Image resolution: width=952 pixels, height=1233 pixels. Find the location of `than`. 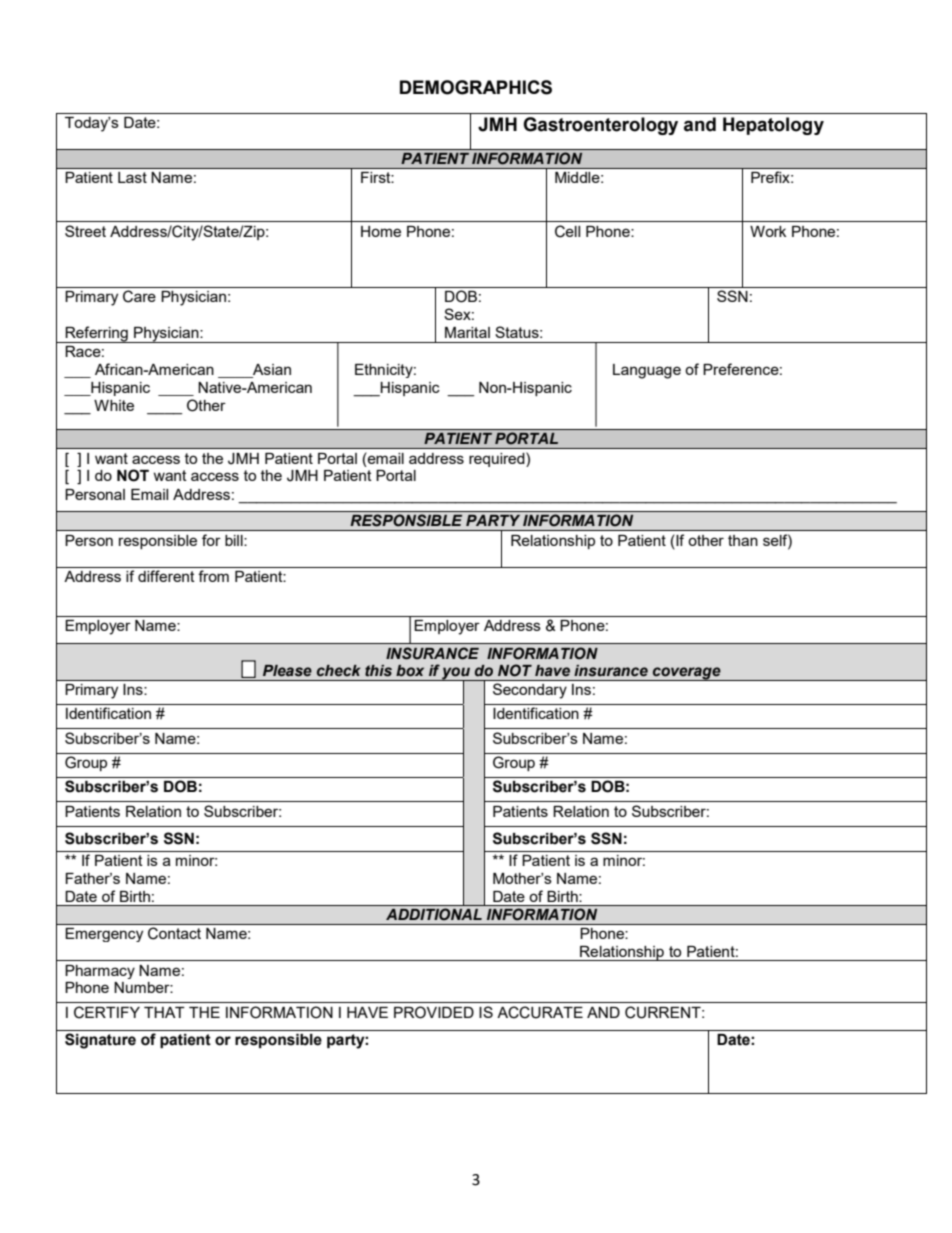

than is located at coordinates (743, 540).
